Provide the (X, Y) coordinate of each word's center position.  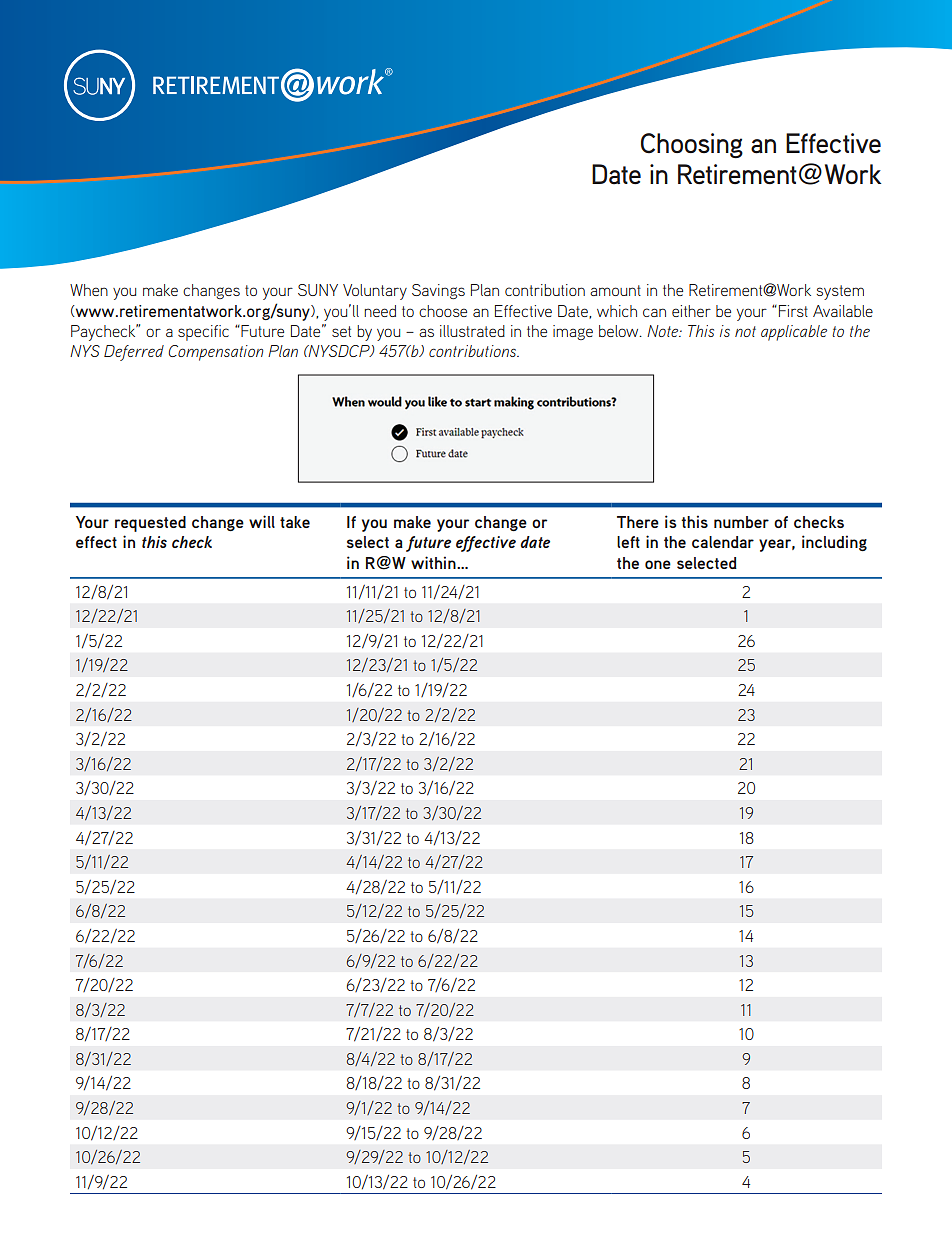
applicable (794, 333)
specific (203, 333)
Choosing (692, 146)
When (89, 290)
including (834, 543)
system (840, 292)
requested (150, 524)
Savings (438, 291)
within (434, 562)
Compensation (216, 353)
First (793, 311)
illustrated (472, 331)
